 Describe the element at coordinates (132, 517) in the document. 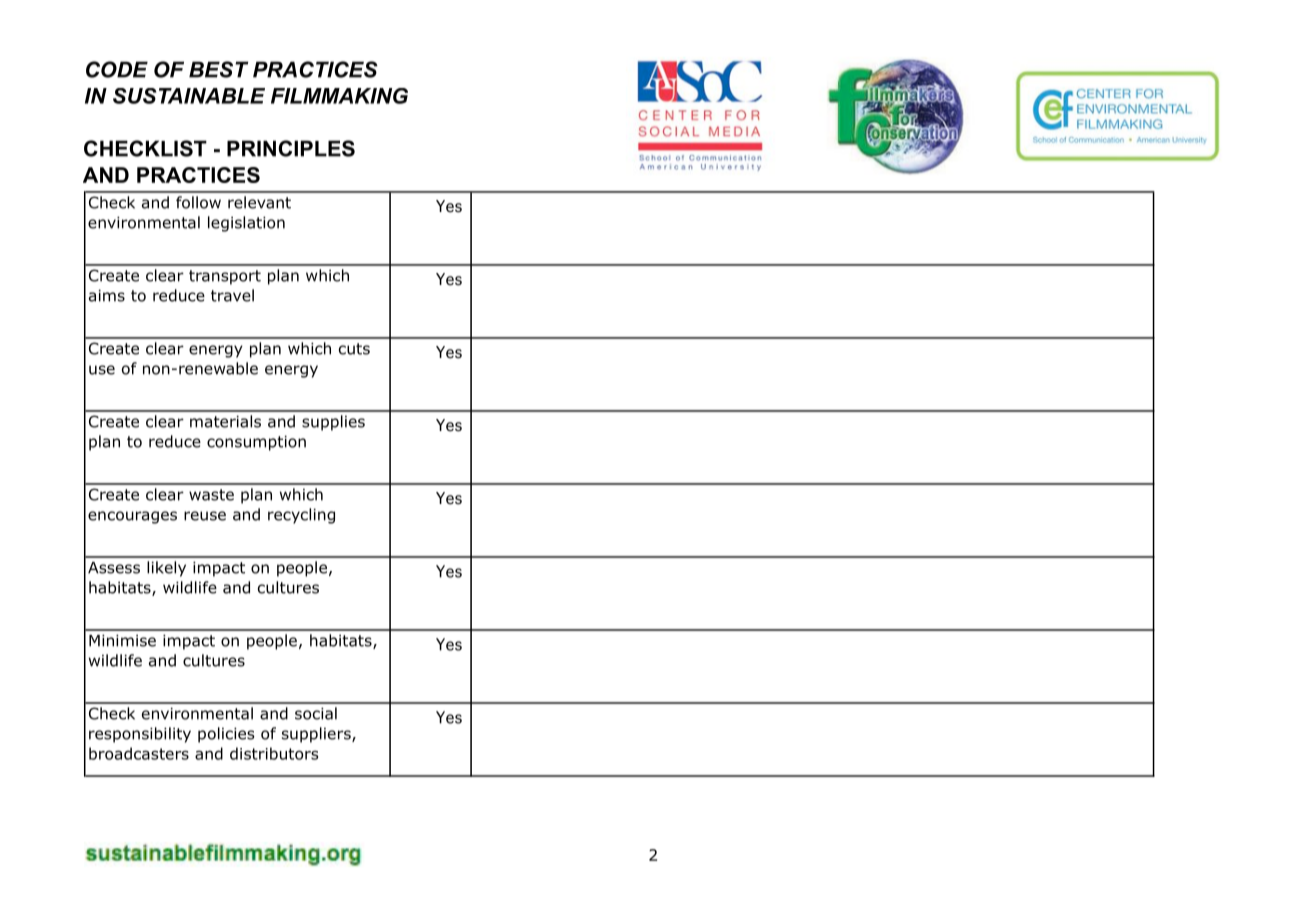

I see `encourages` at that location.
